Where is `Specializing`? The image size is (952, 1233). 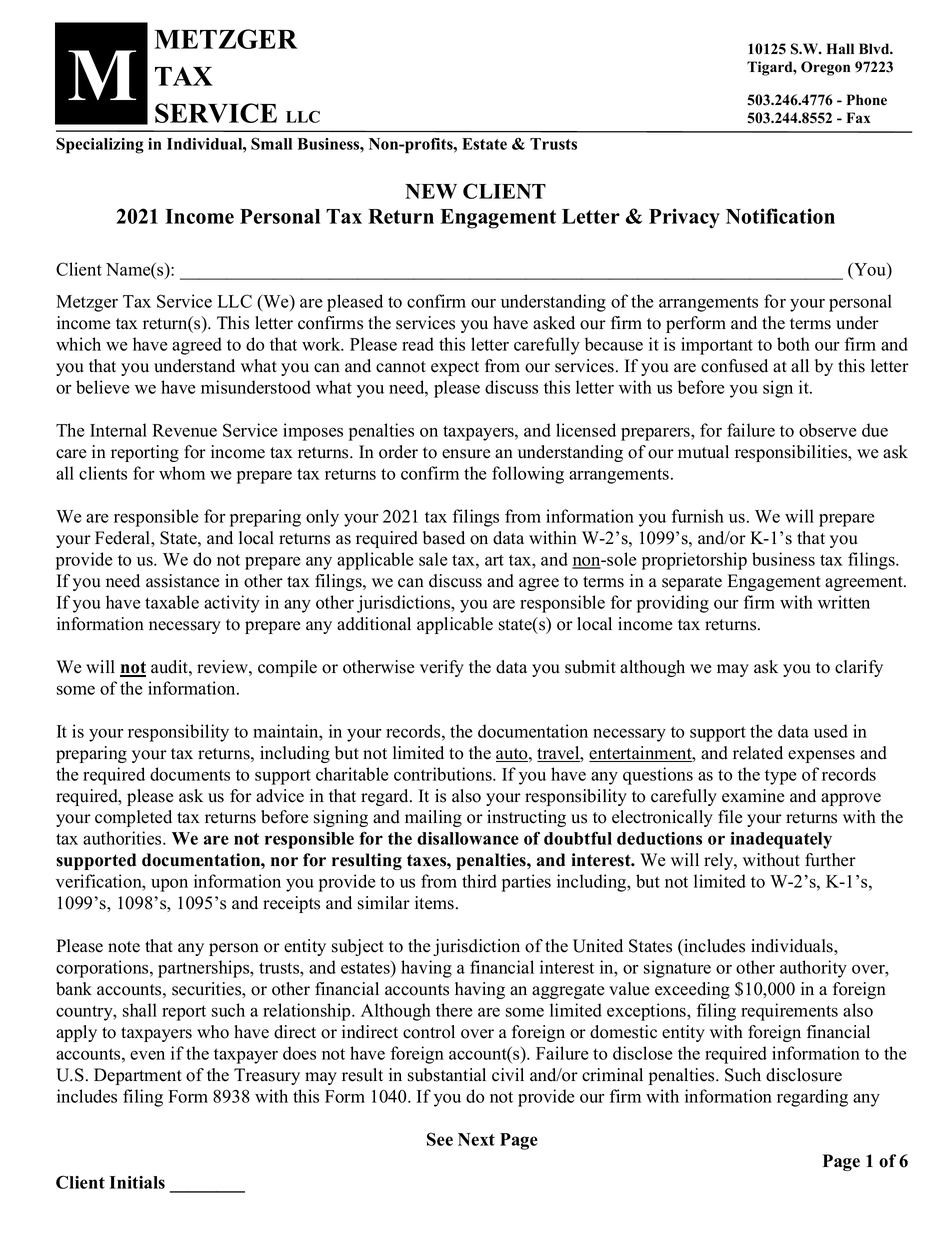
Specializing is located at coordinates (100, 145).
